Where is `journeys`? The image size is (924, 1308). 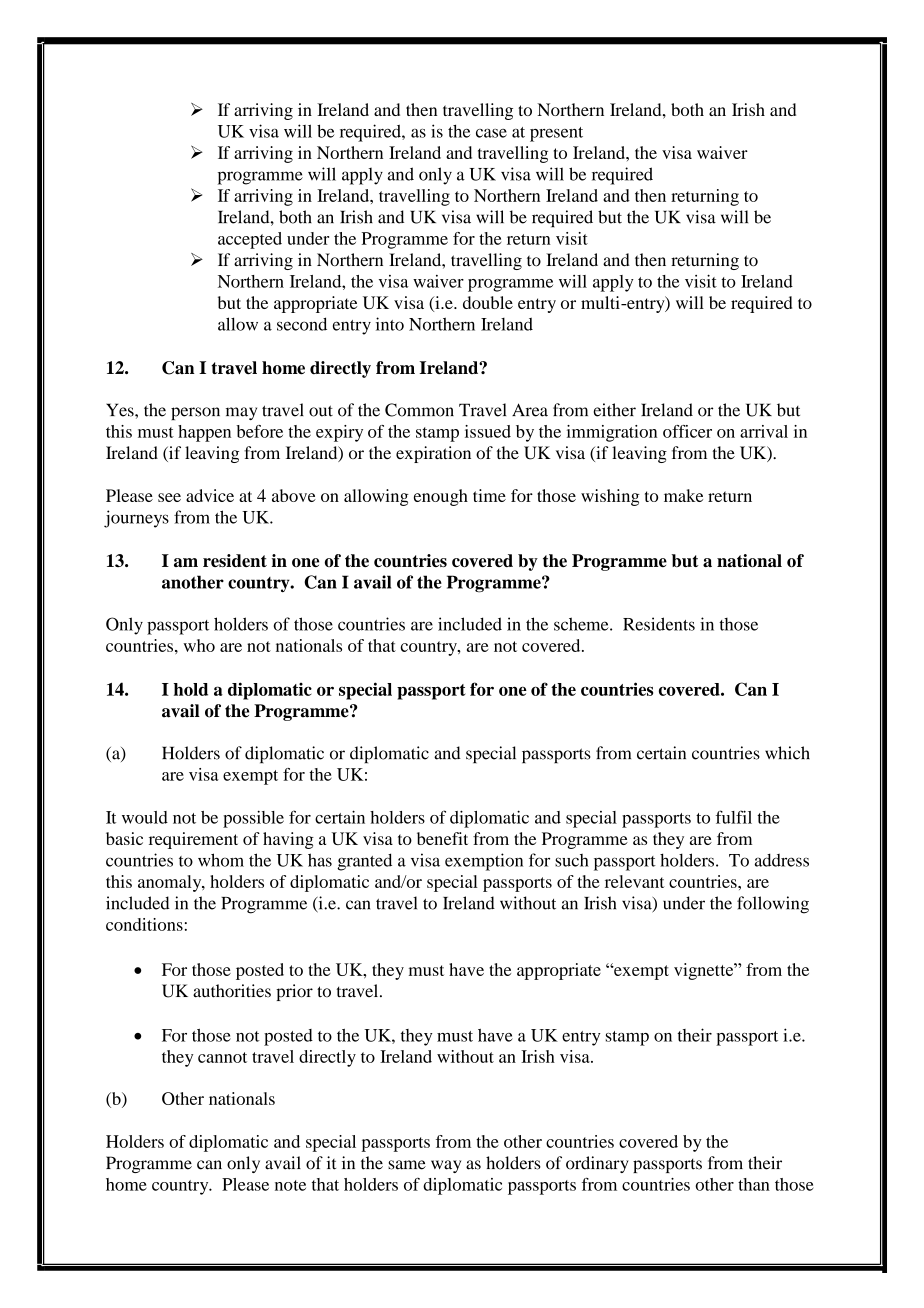
journeys is located at coordinates (136, 519).
